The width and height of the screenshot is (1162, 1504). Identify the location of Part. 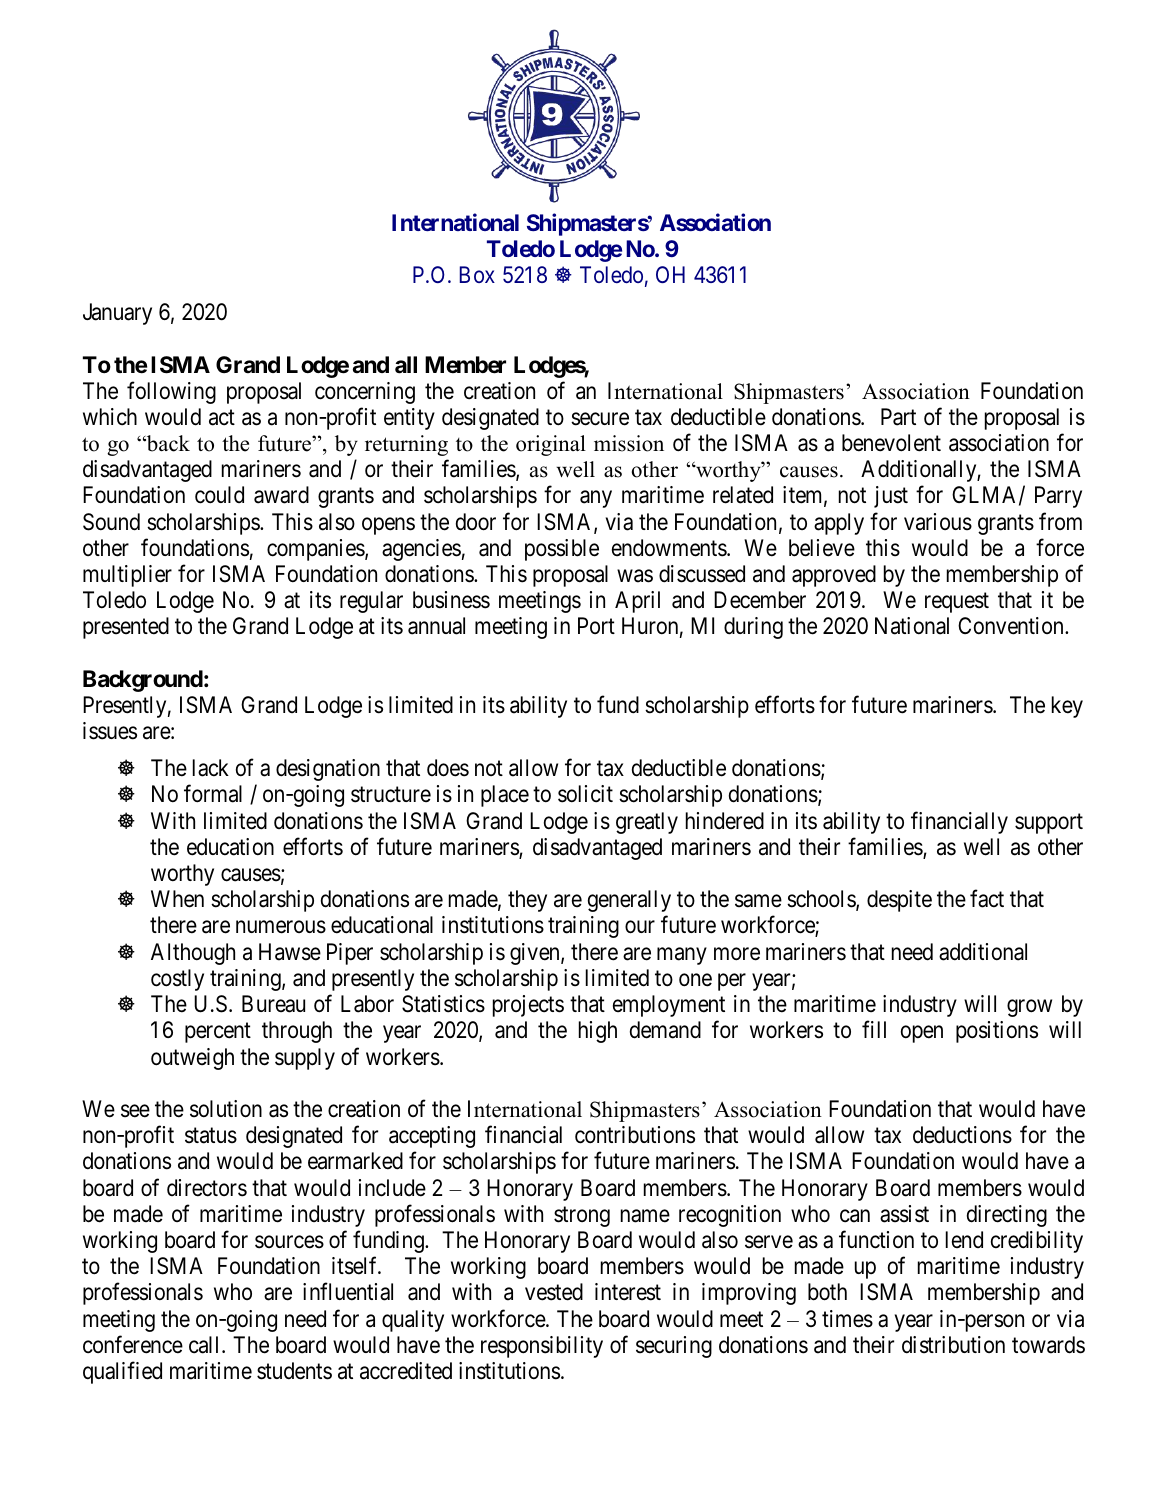
(898, 417).
